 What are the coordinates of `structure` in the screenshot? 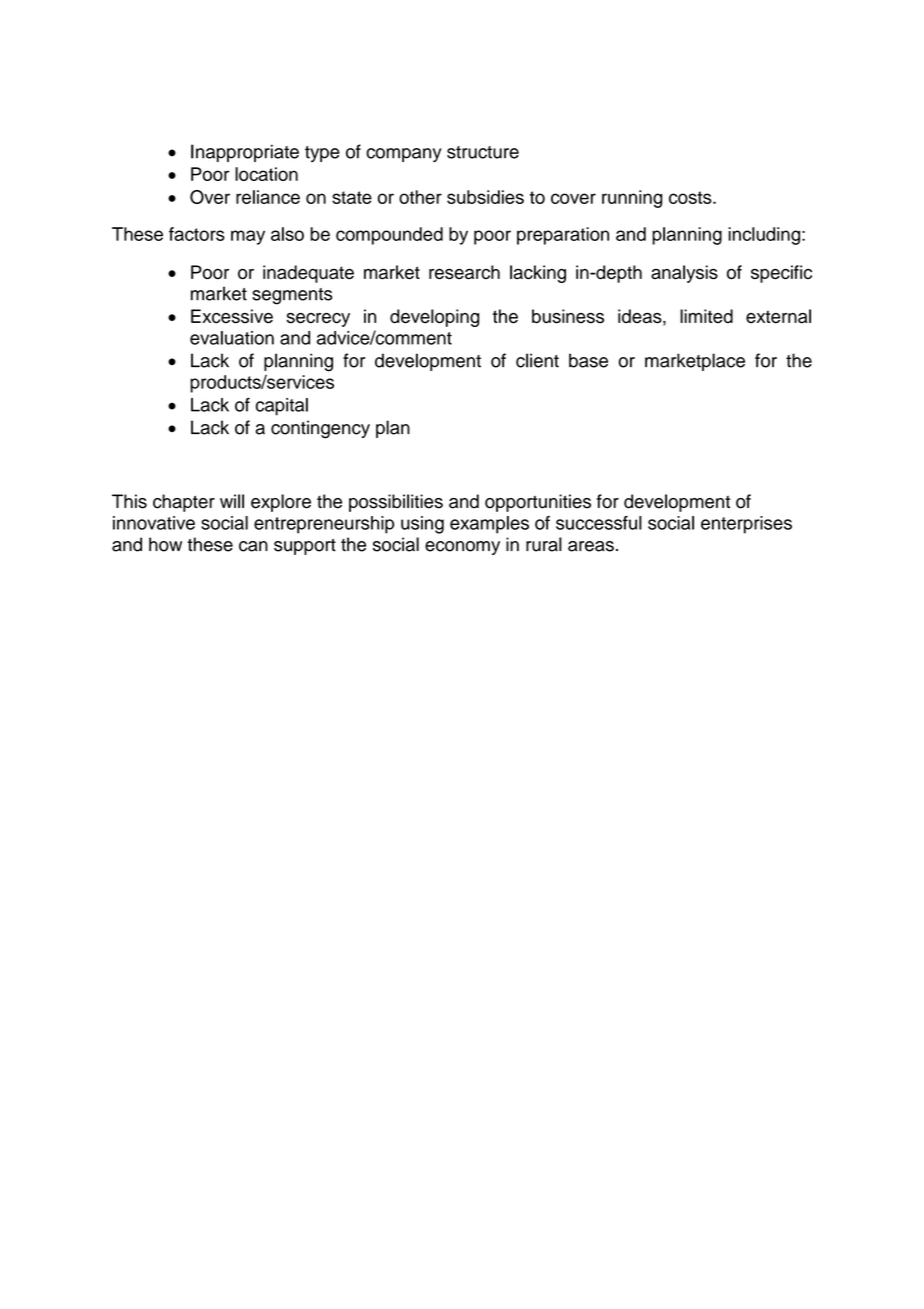 It's located at (483, 152).
